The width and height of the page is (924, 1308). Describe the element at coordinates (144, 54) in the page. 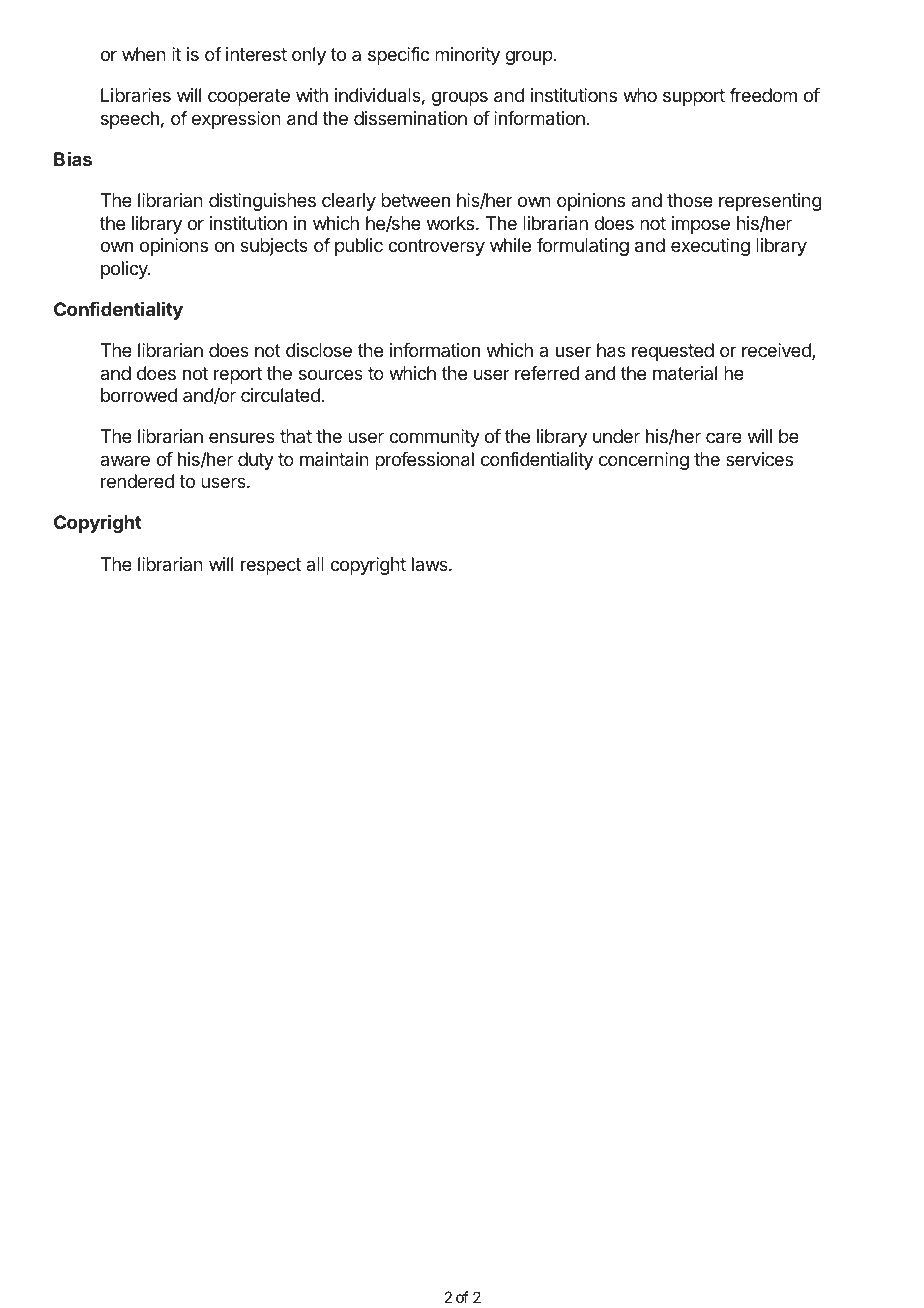

I see `when` at that location.
